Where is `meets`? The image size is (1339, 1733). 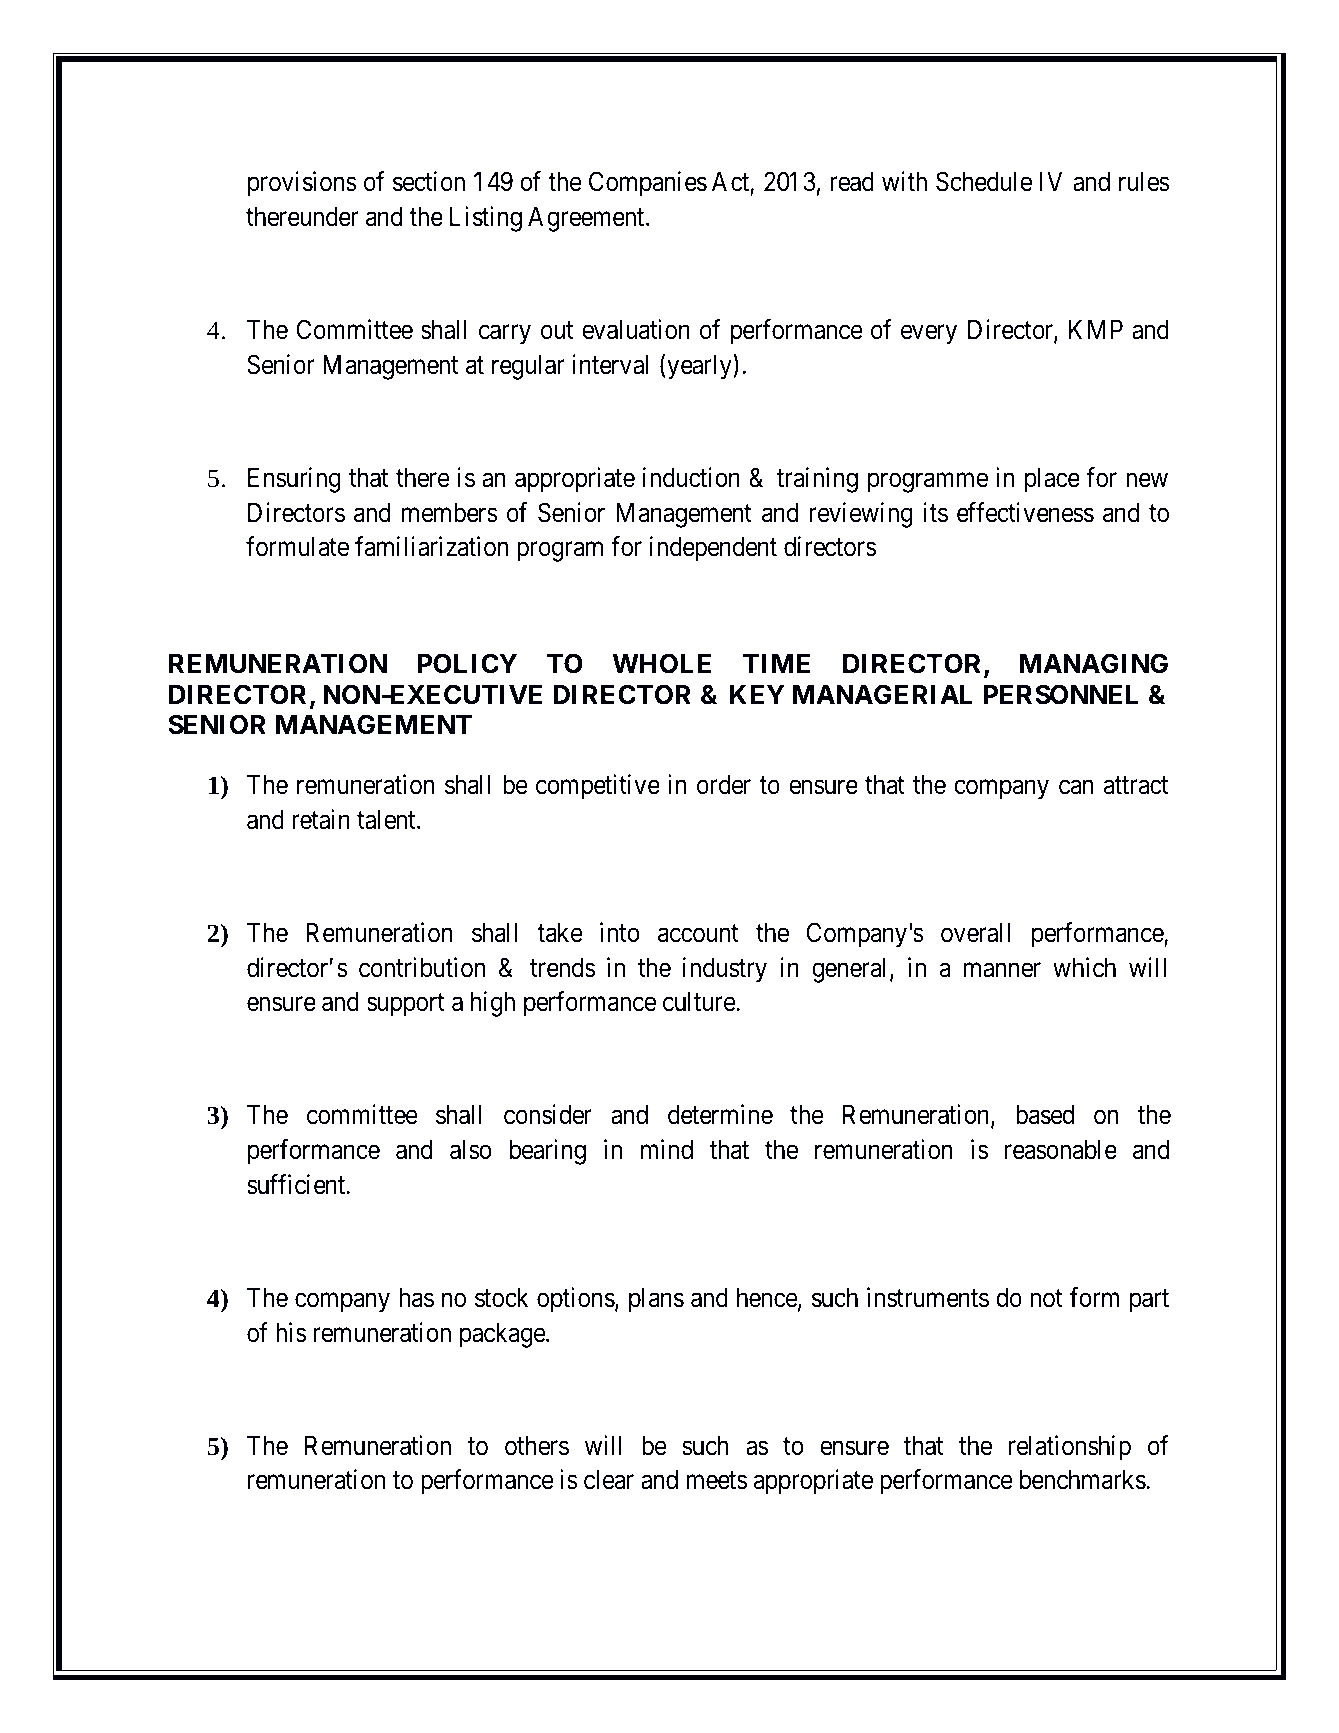 meets is located at coordinates (716, 1481).
